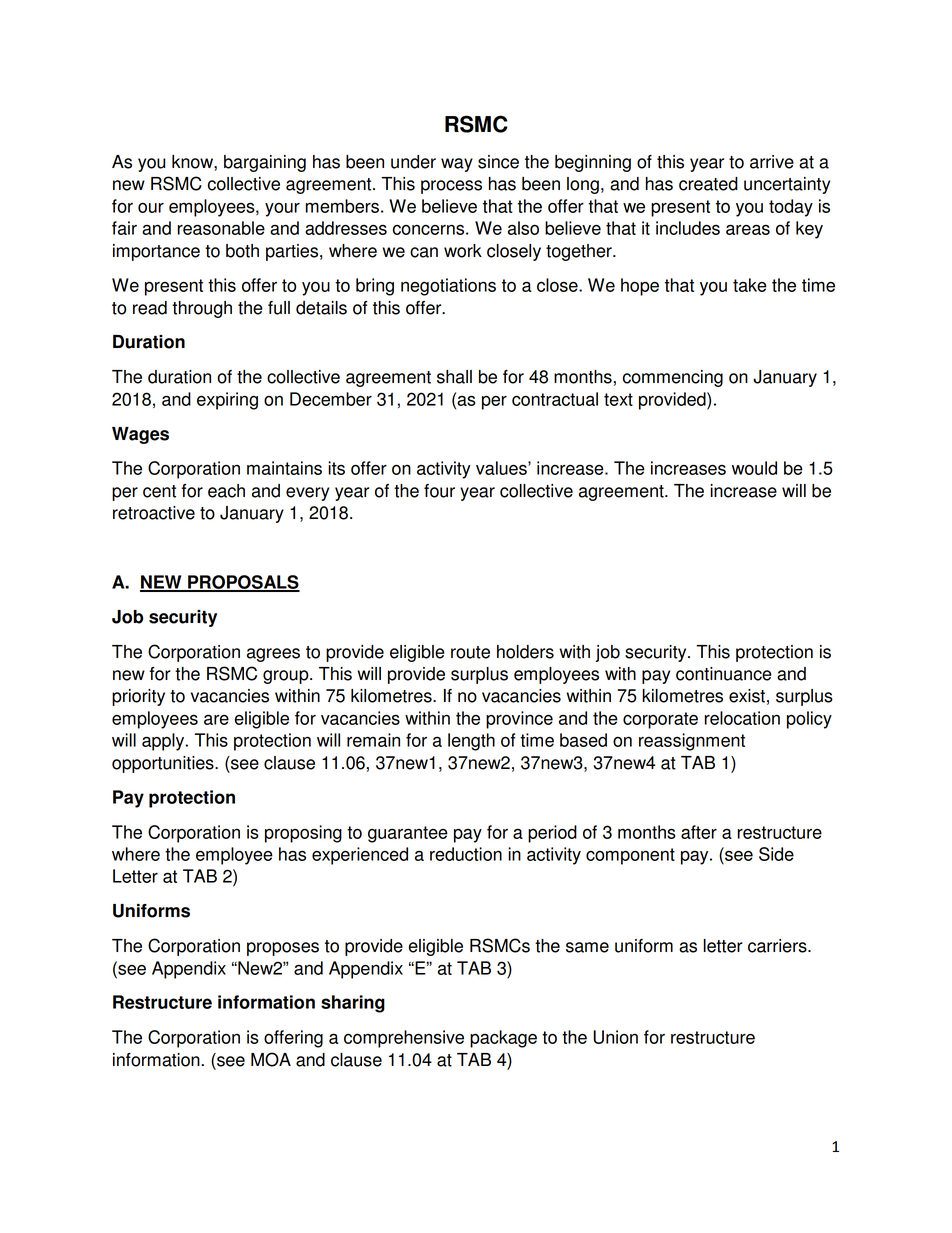 This screenshot has height=1233, width=952. I want to click on PROPOSALS, so click(243, 583).
